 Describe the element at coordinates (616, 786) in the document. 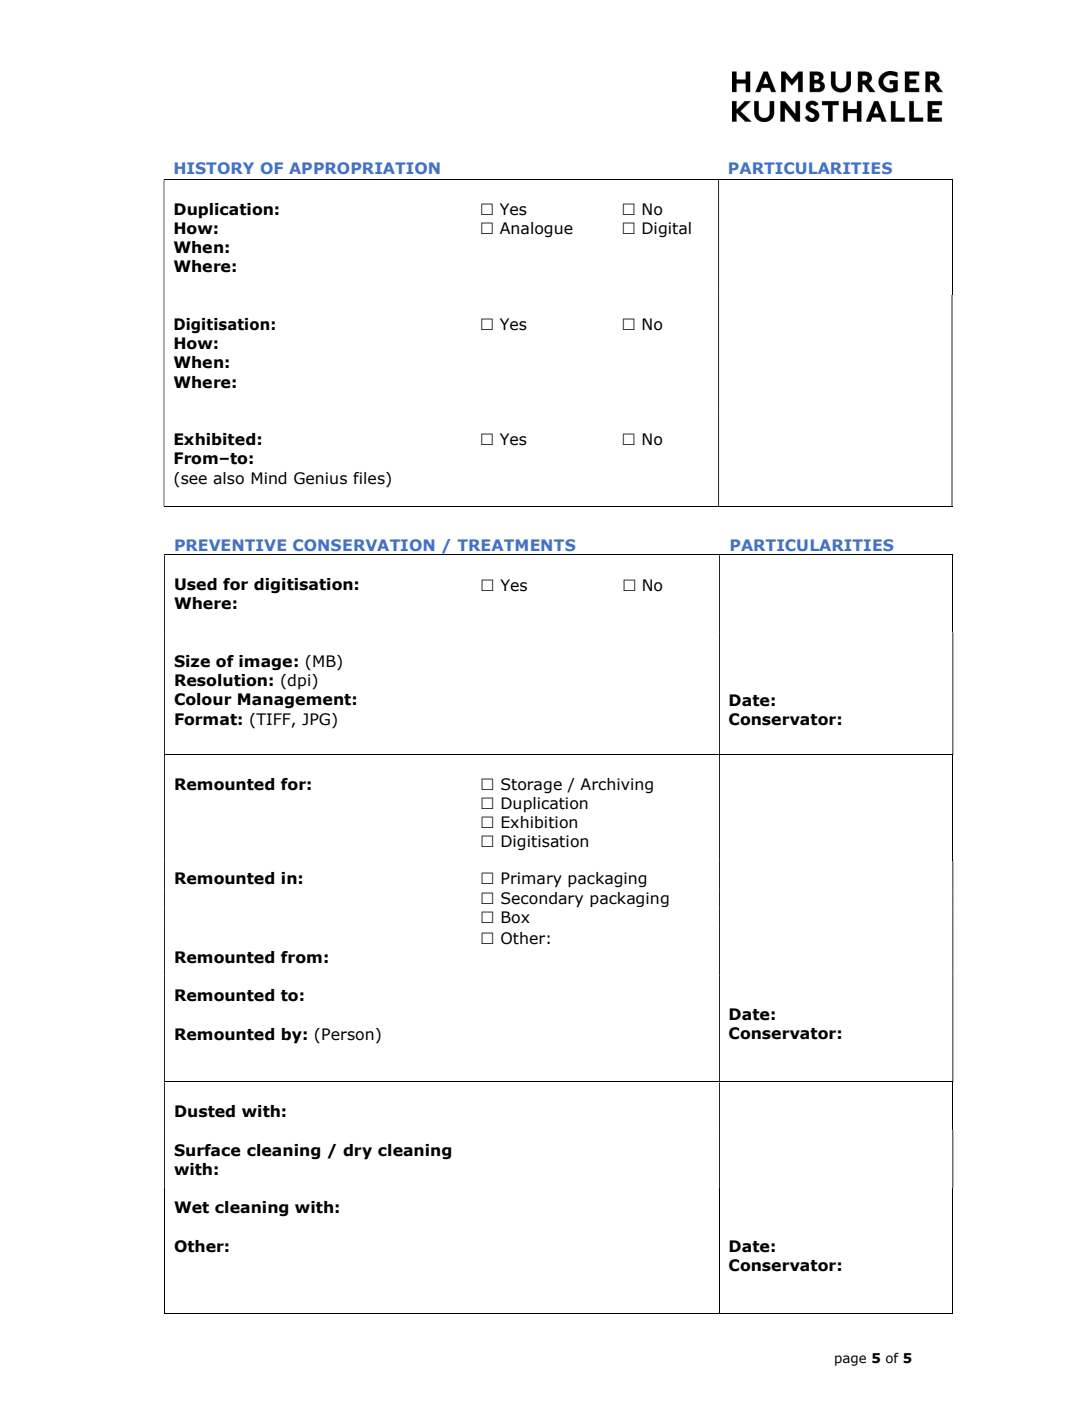

I see `Archiving` at that location.
